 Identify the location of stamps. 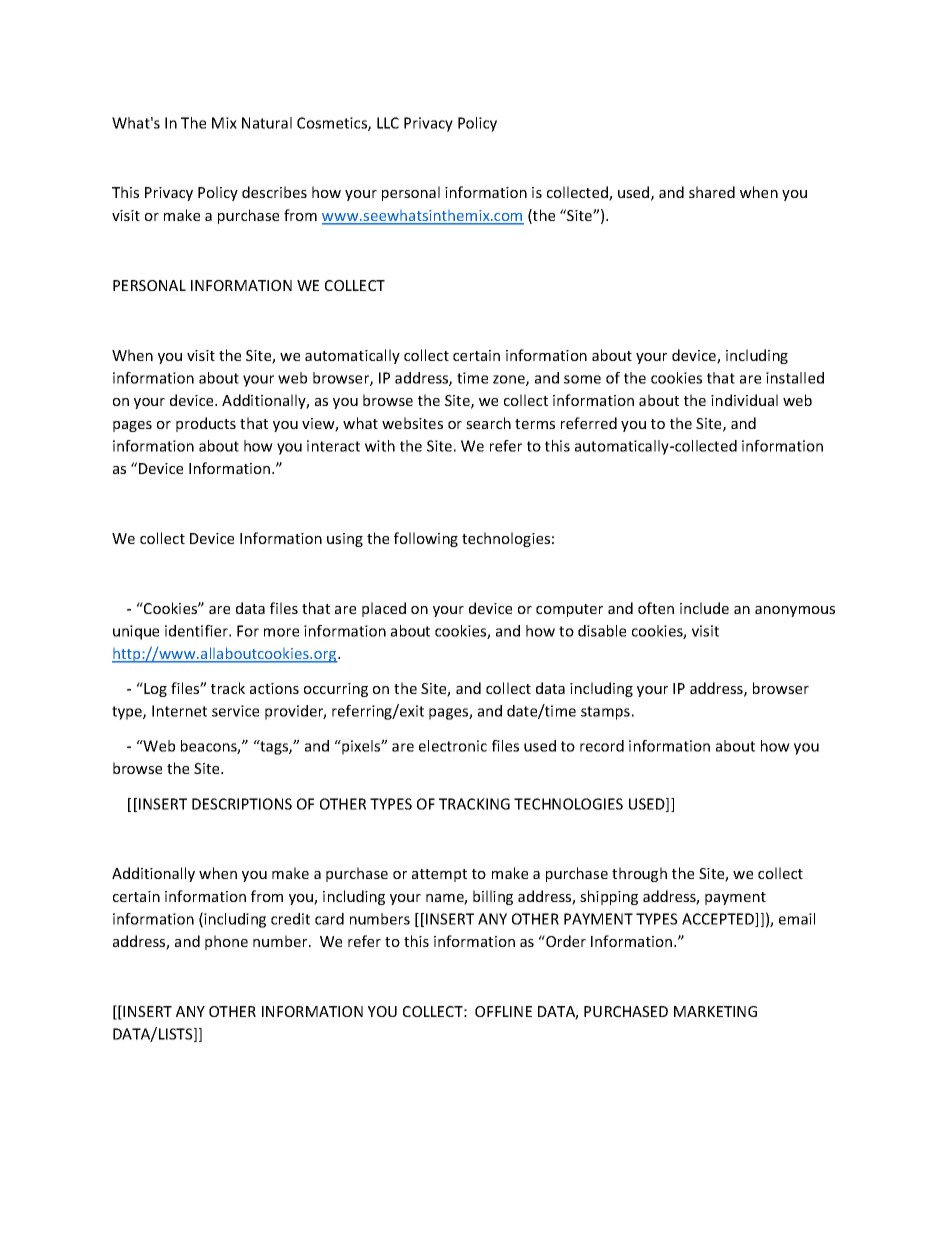
(605, 713).
